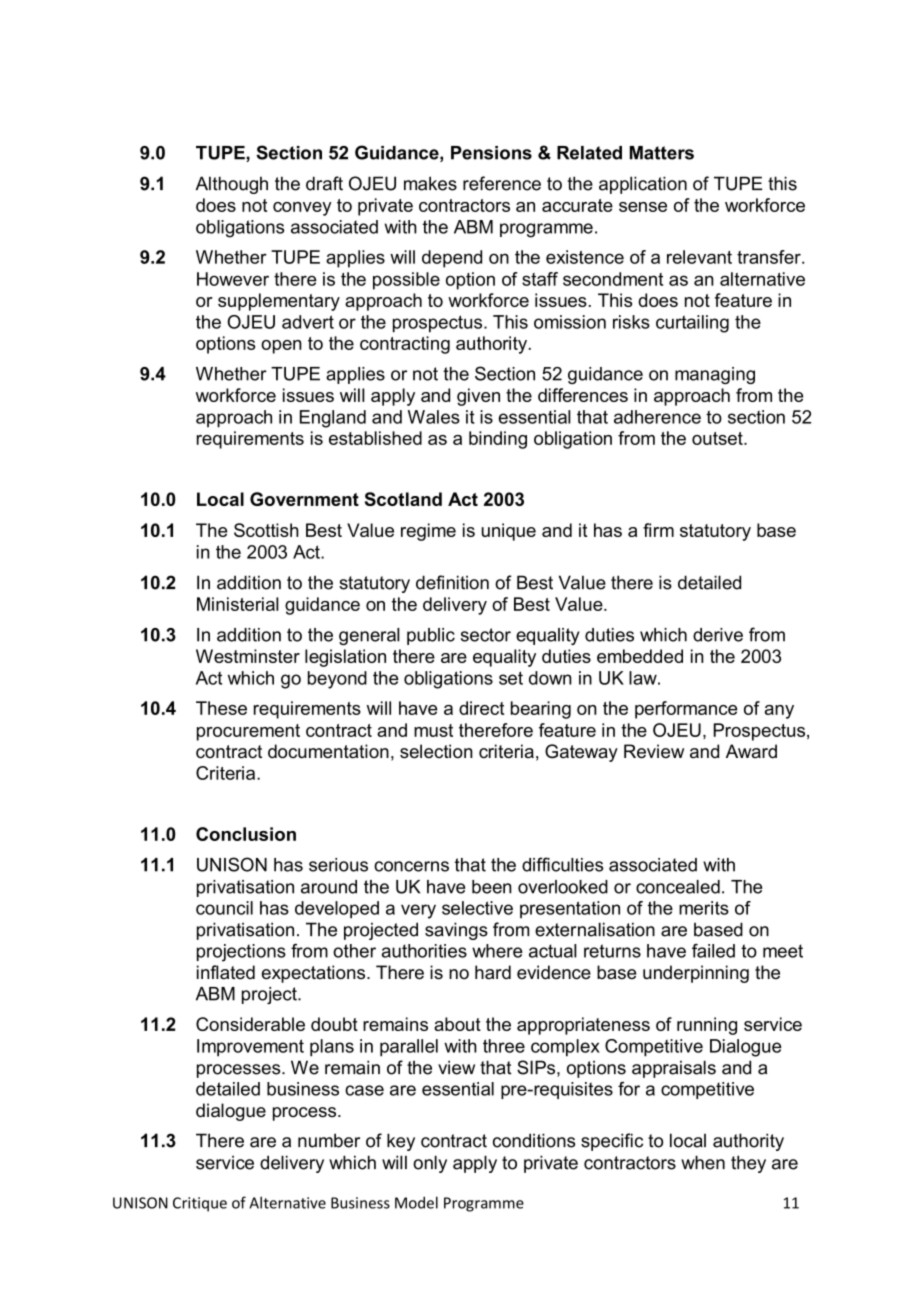 The width and height of the screenshot is (924, 1308). I want to click on number, so click(329, 1140).
